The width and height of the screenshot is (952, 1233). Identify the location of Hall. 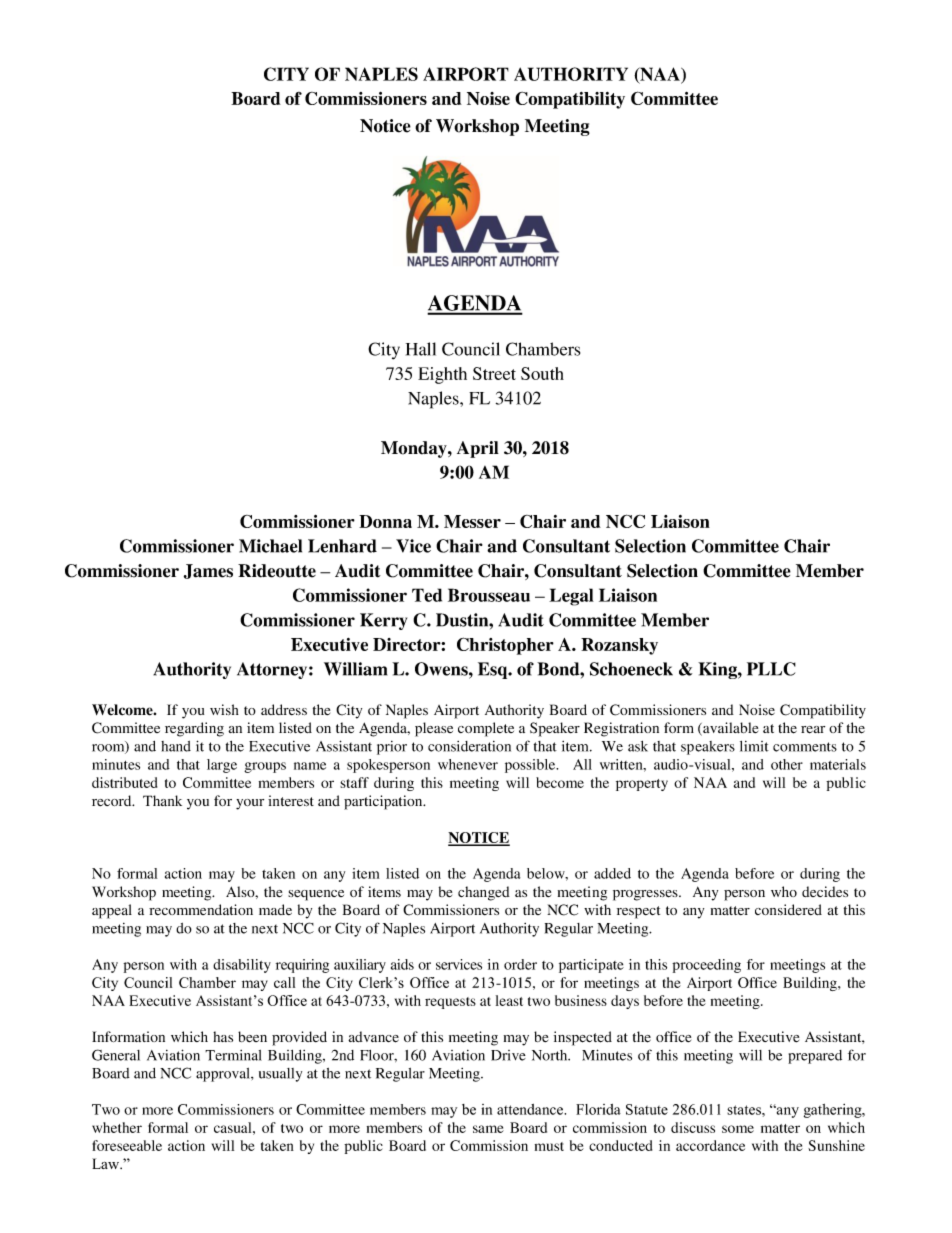
(421, 349).
